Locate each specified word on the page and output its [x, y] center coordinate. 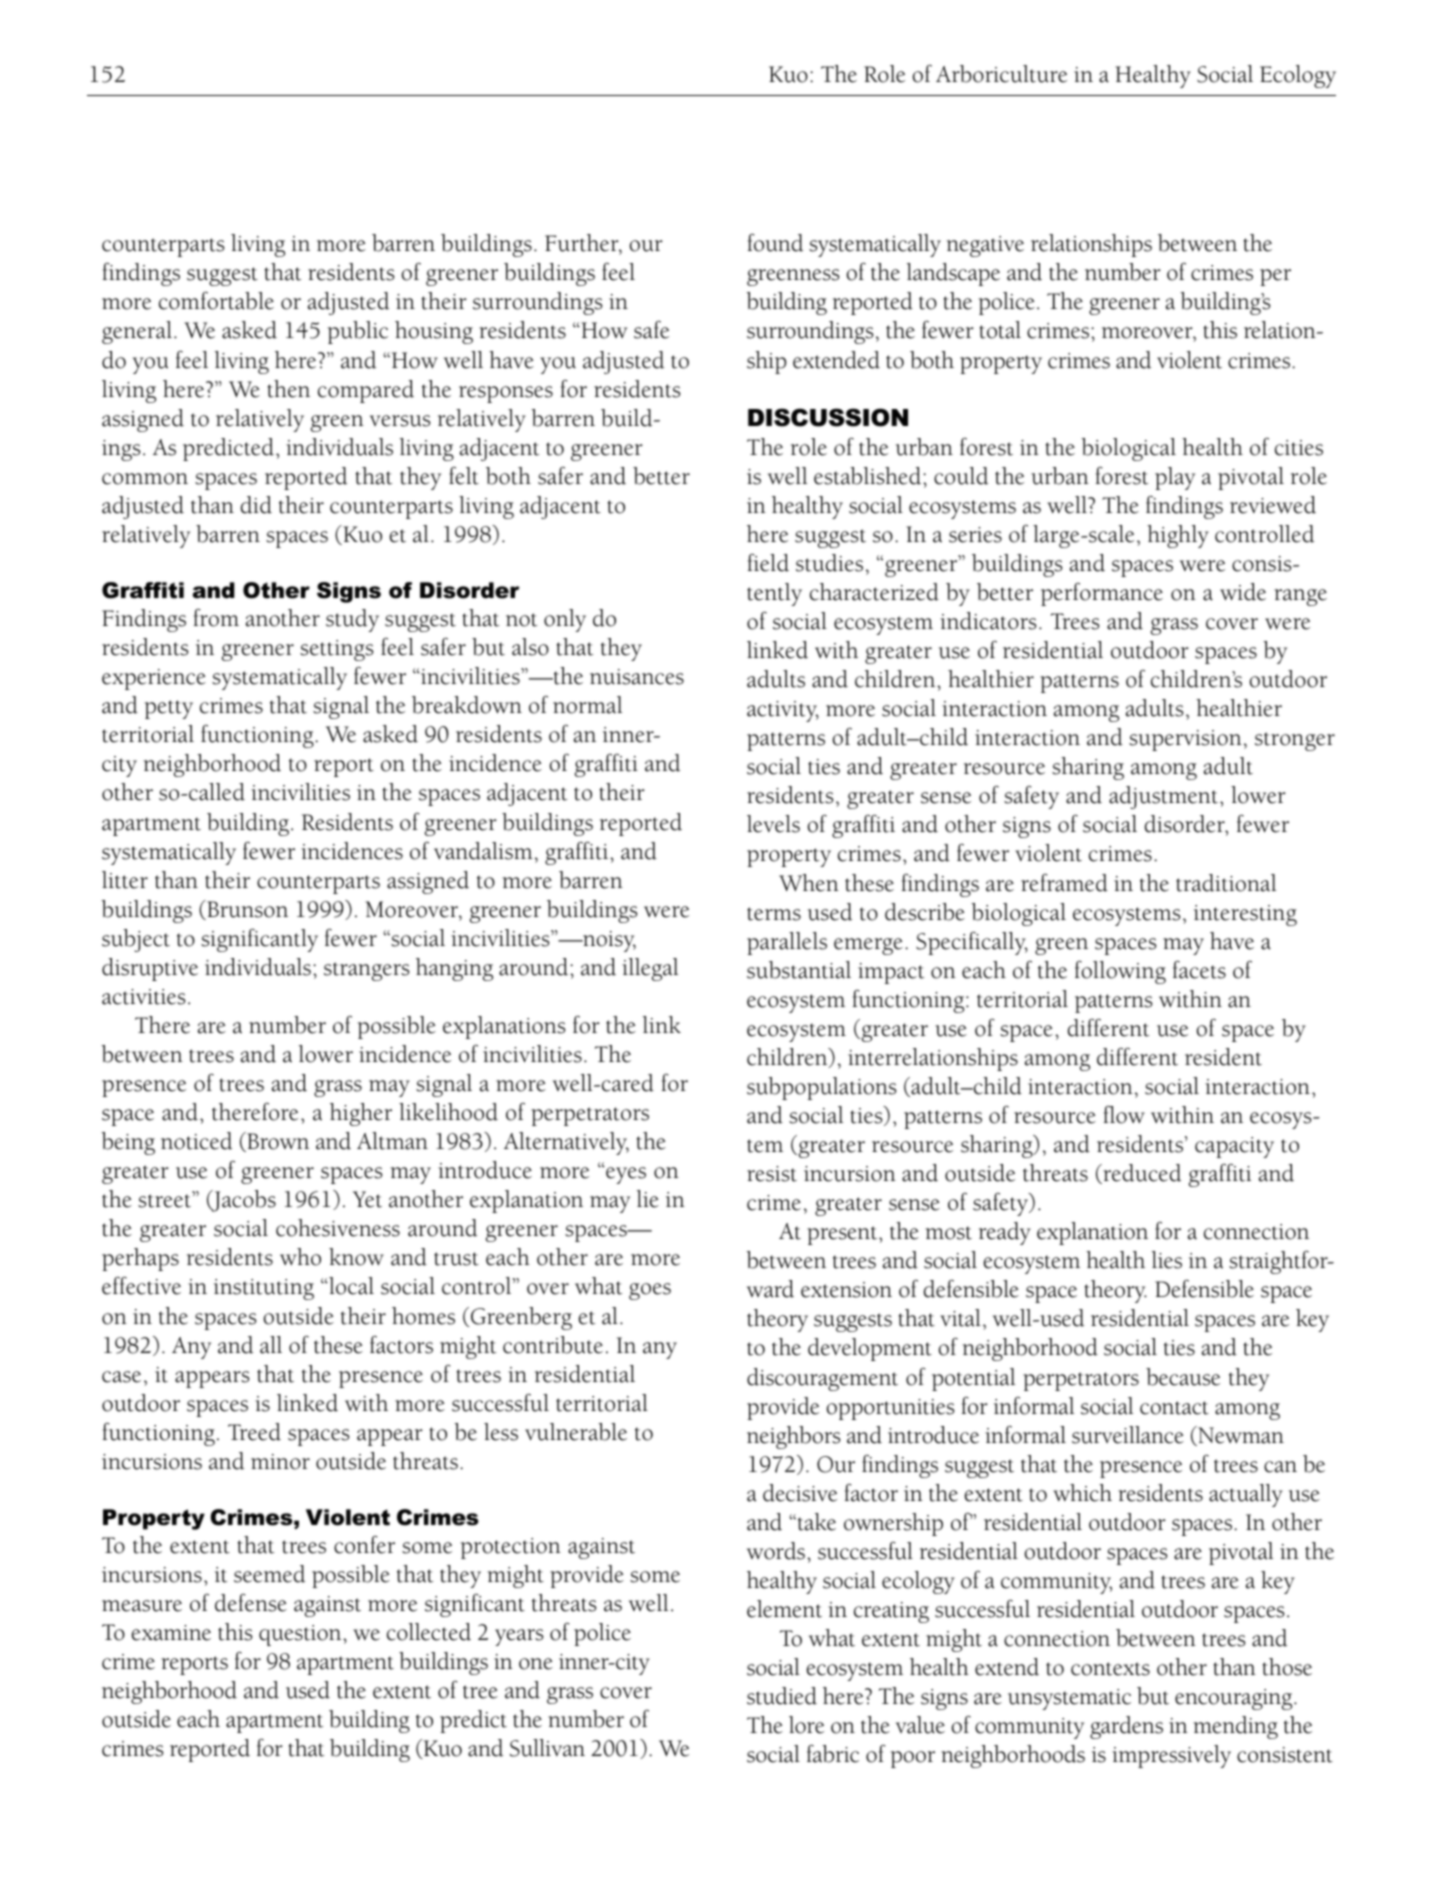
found [775, 243]
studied [782, 1696]
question [301, 1635]
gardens [1126, 1727]
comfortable [216, 300]
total [1000, 330]
